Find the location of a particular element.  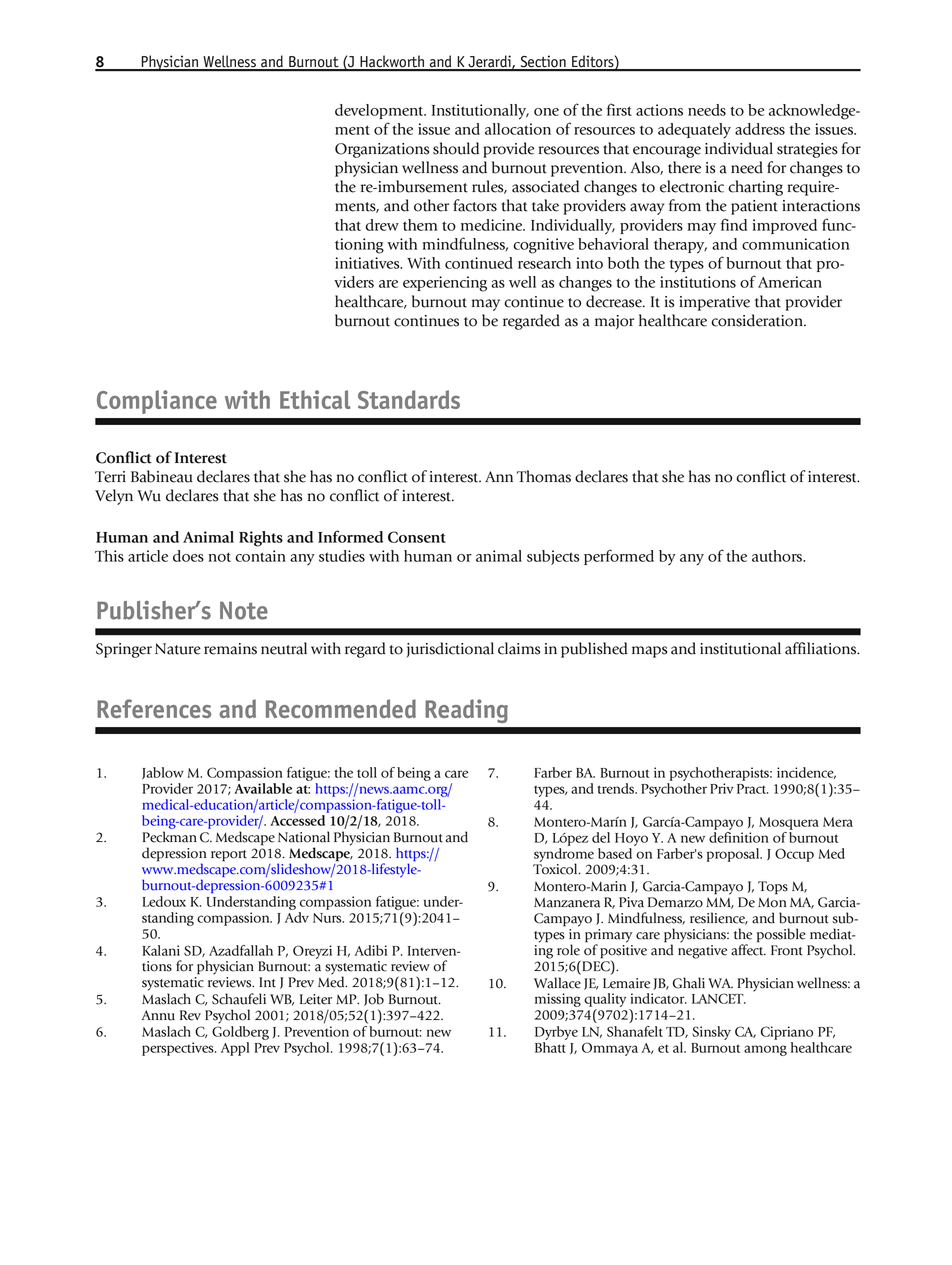

Standards is located at coordinates (409, 399).
